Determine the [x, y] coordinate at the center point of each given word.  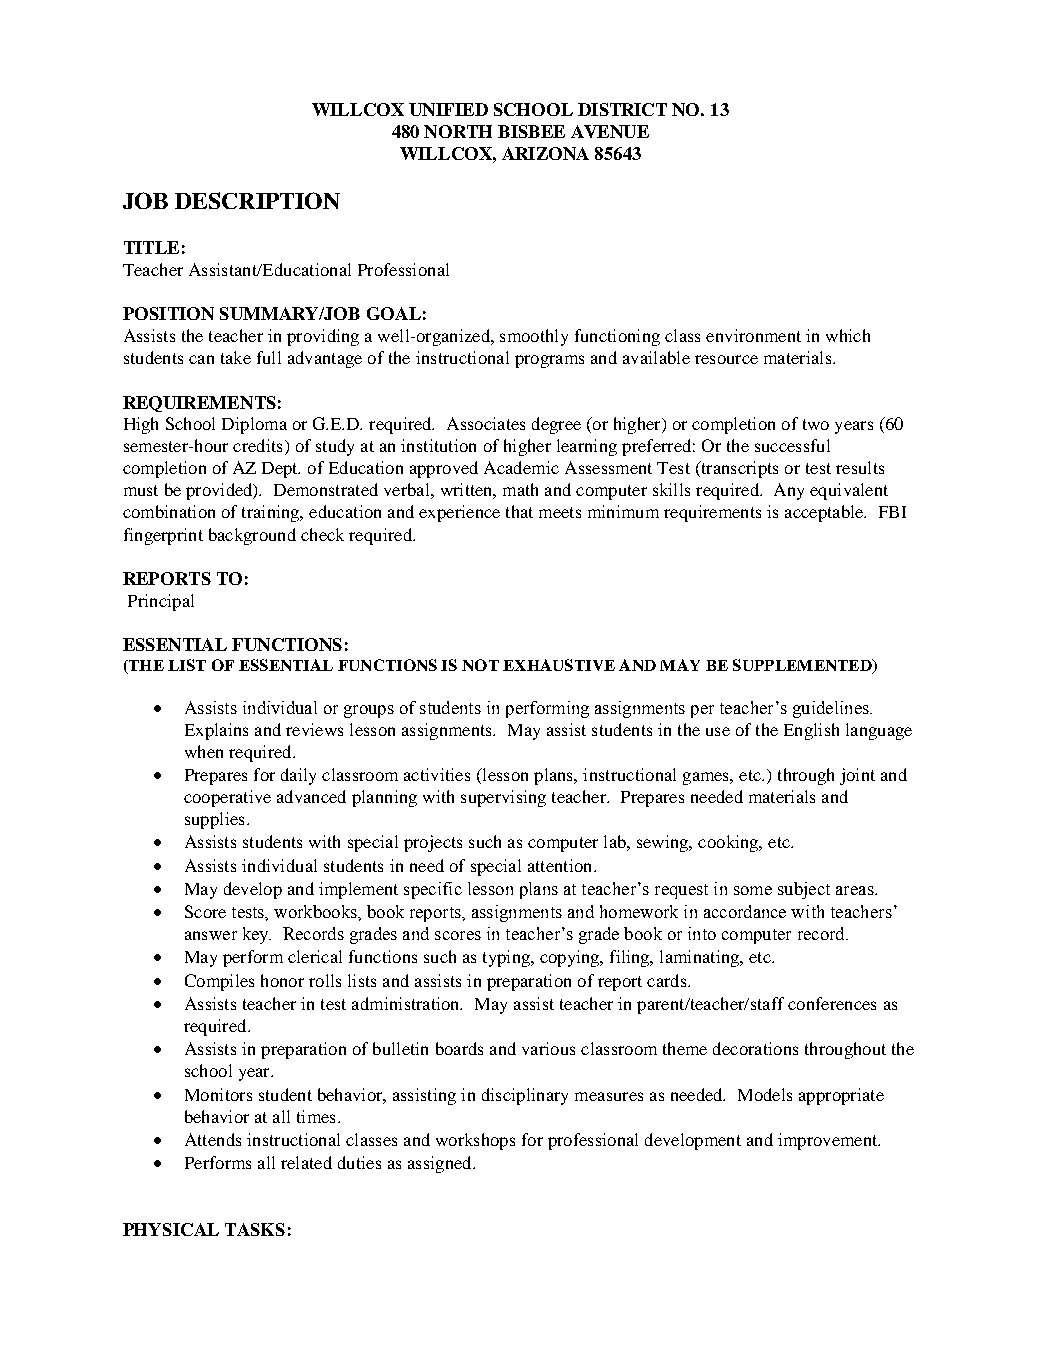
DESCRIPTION [257, 200]
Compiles [219, 982]
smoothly [534, 337]
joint [857, 776]
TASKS [255, 1229]
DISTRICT [622, 109]
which [848, 335]
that [519, 511]
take [236, 357]
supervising [503, 798]
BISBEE [531, 131]
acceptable [825, 513]
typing [507, 958]
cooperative [227, 798]
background [252, 536]
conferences [832, 1003]
